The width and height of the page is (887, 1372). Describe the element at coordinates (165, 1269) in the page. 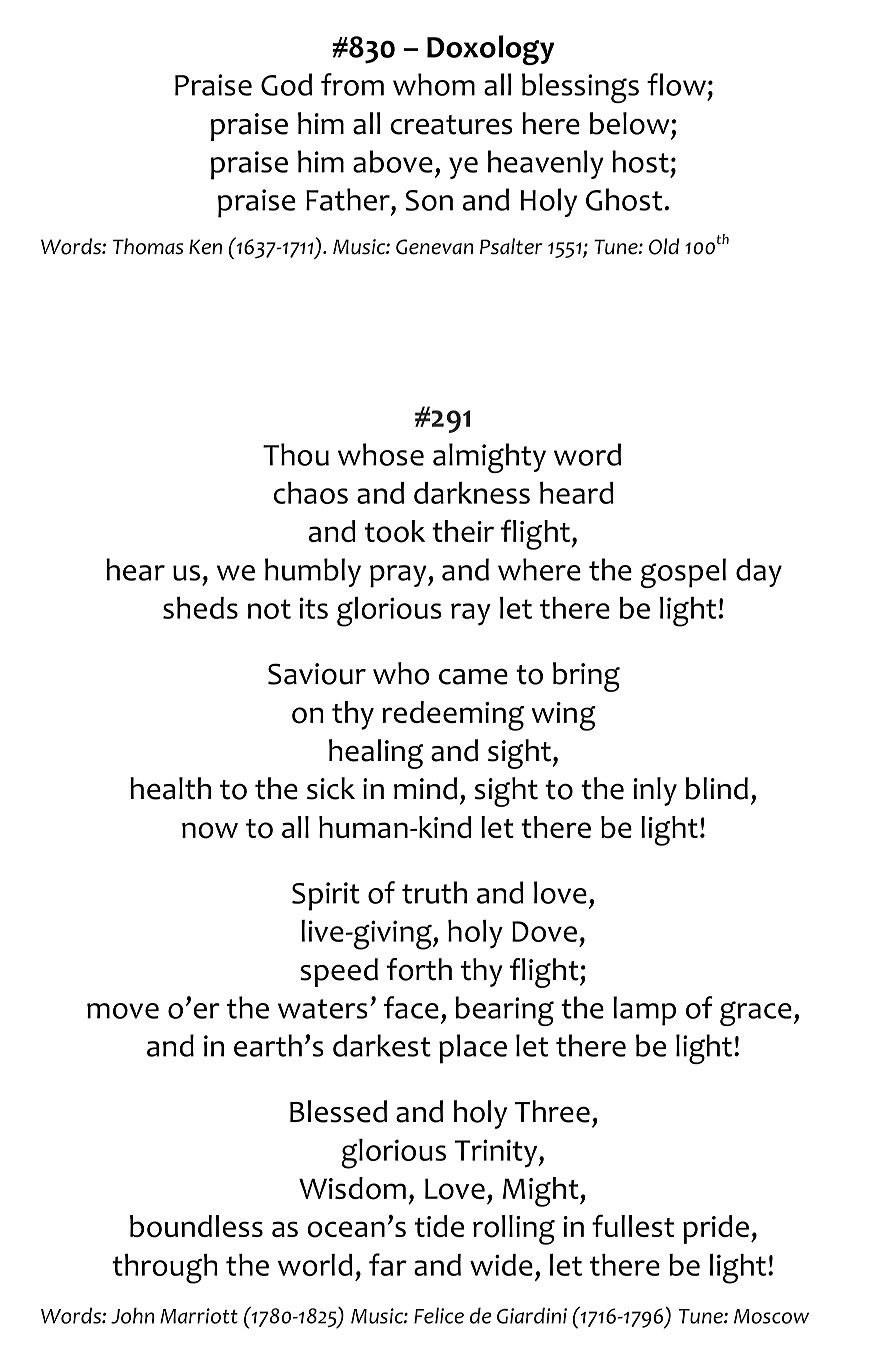

I see `through` at that location.
